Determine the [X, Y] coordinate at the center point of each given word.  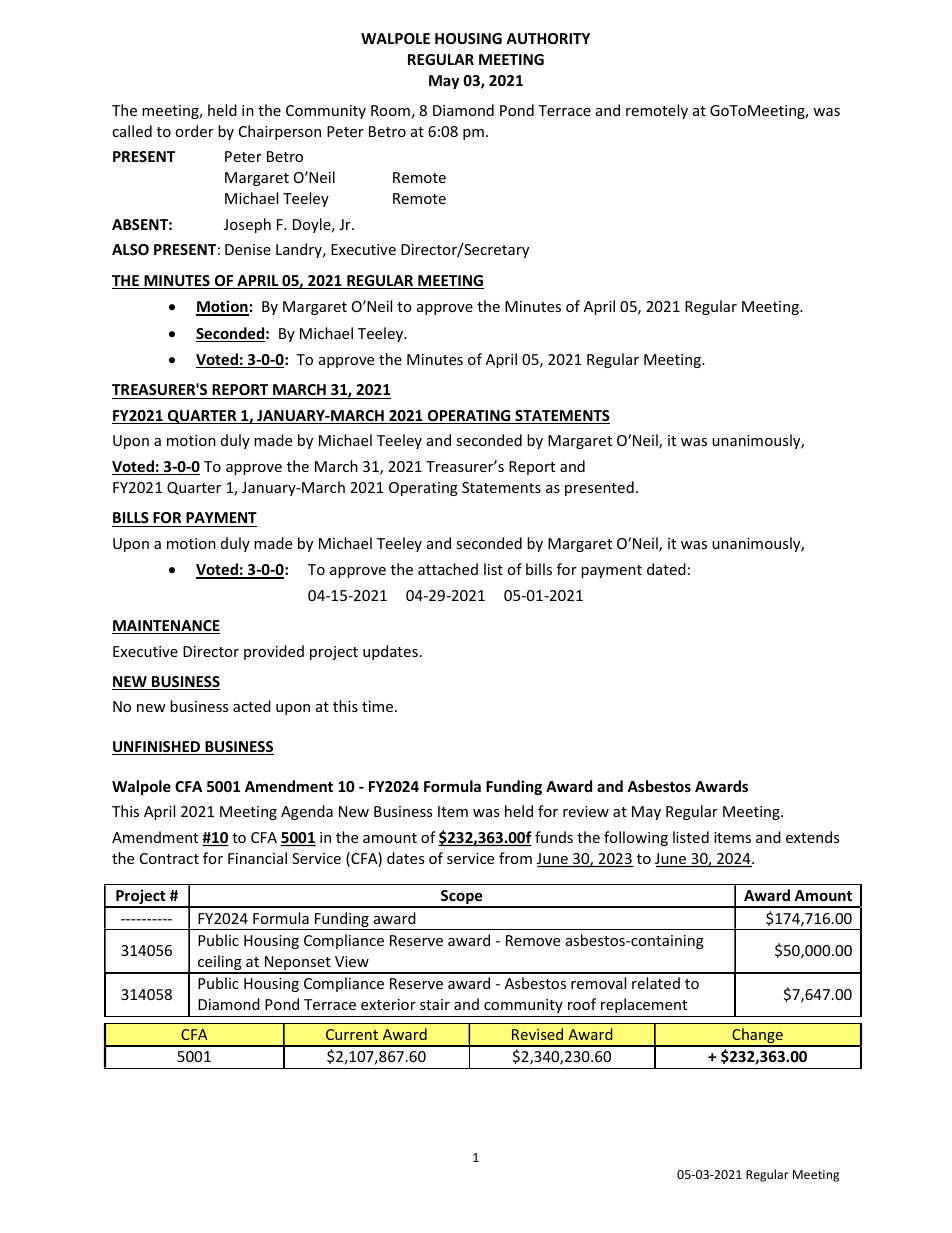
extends [812, 837]
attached [448, 569]
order [194, 131]
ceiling [220, 964]
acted [252, 706]
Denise [248, 249]
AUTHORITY [548, 38]
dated [666, 569]
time [379, 706]
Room [390, 110]
